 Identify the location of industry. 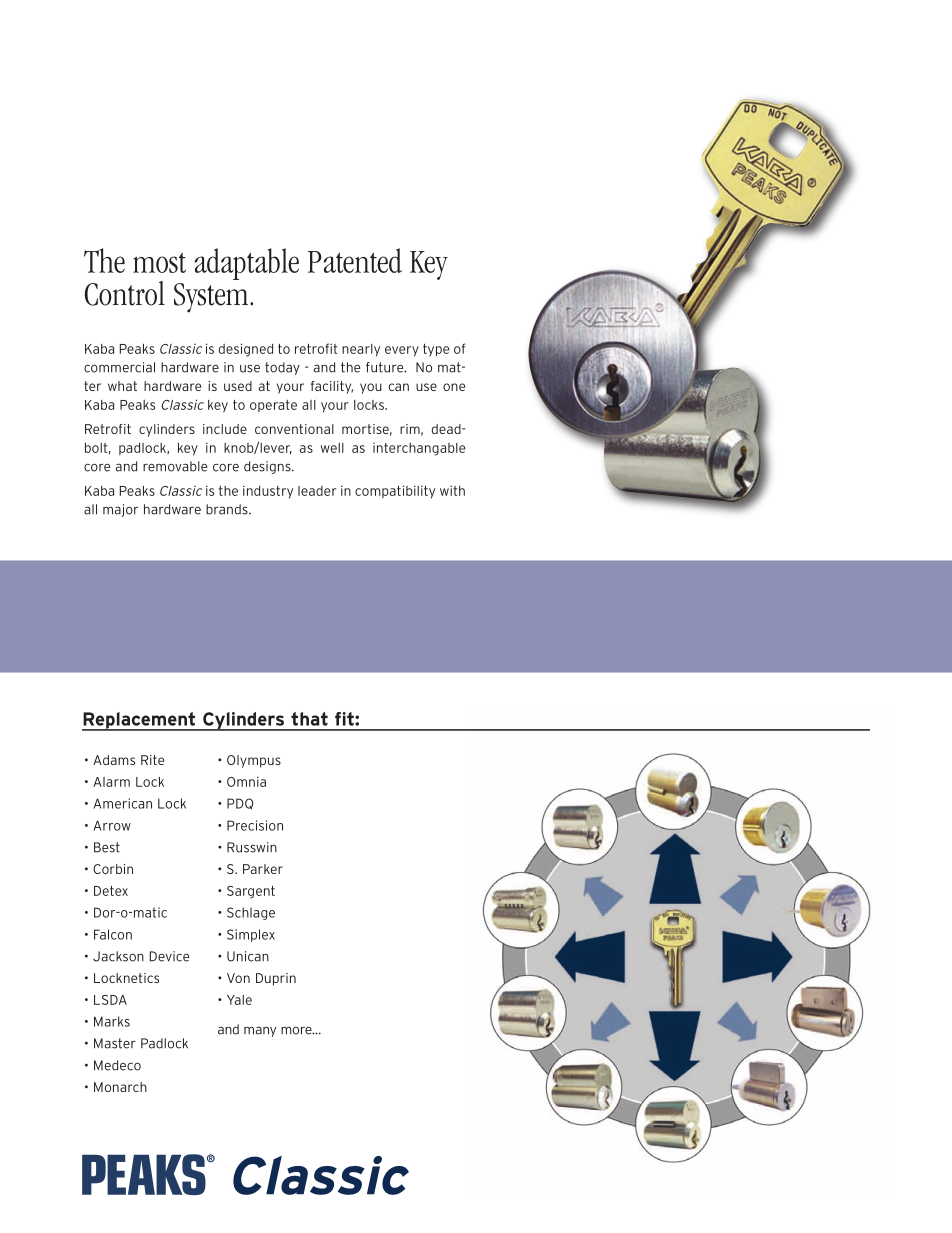
(268, 492).
